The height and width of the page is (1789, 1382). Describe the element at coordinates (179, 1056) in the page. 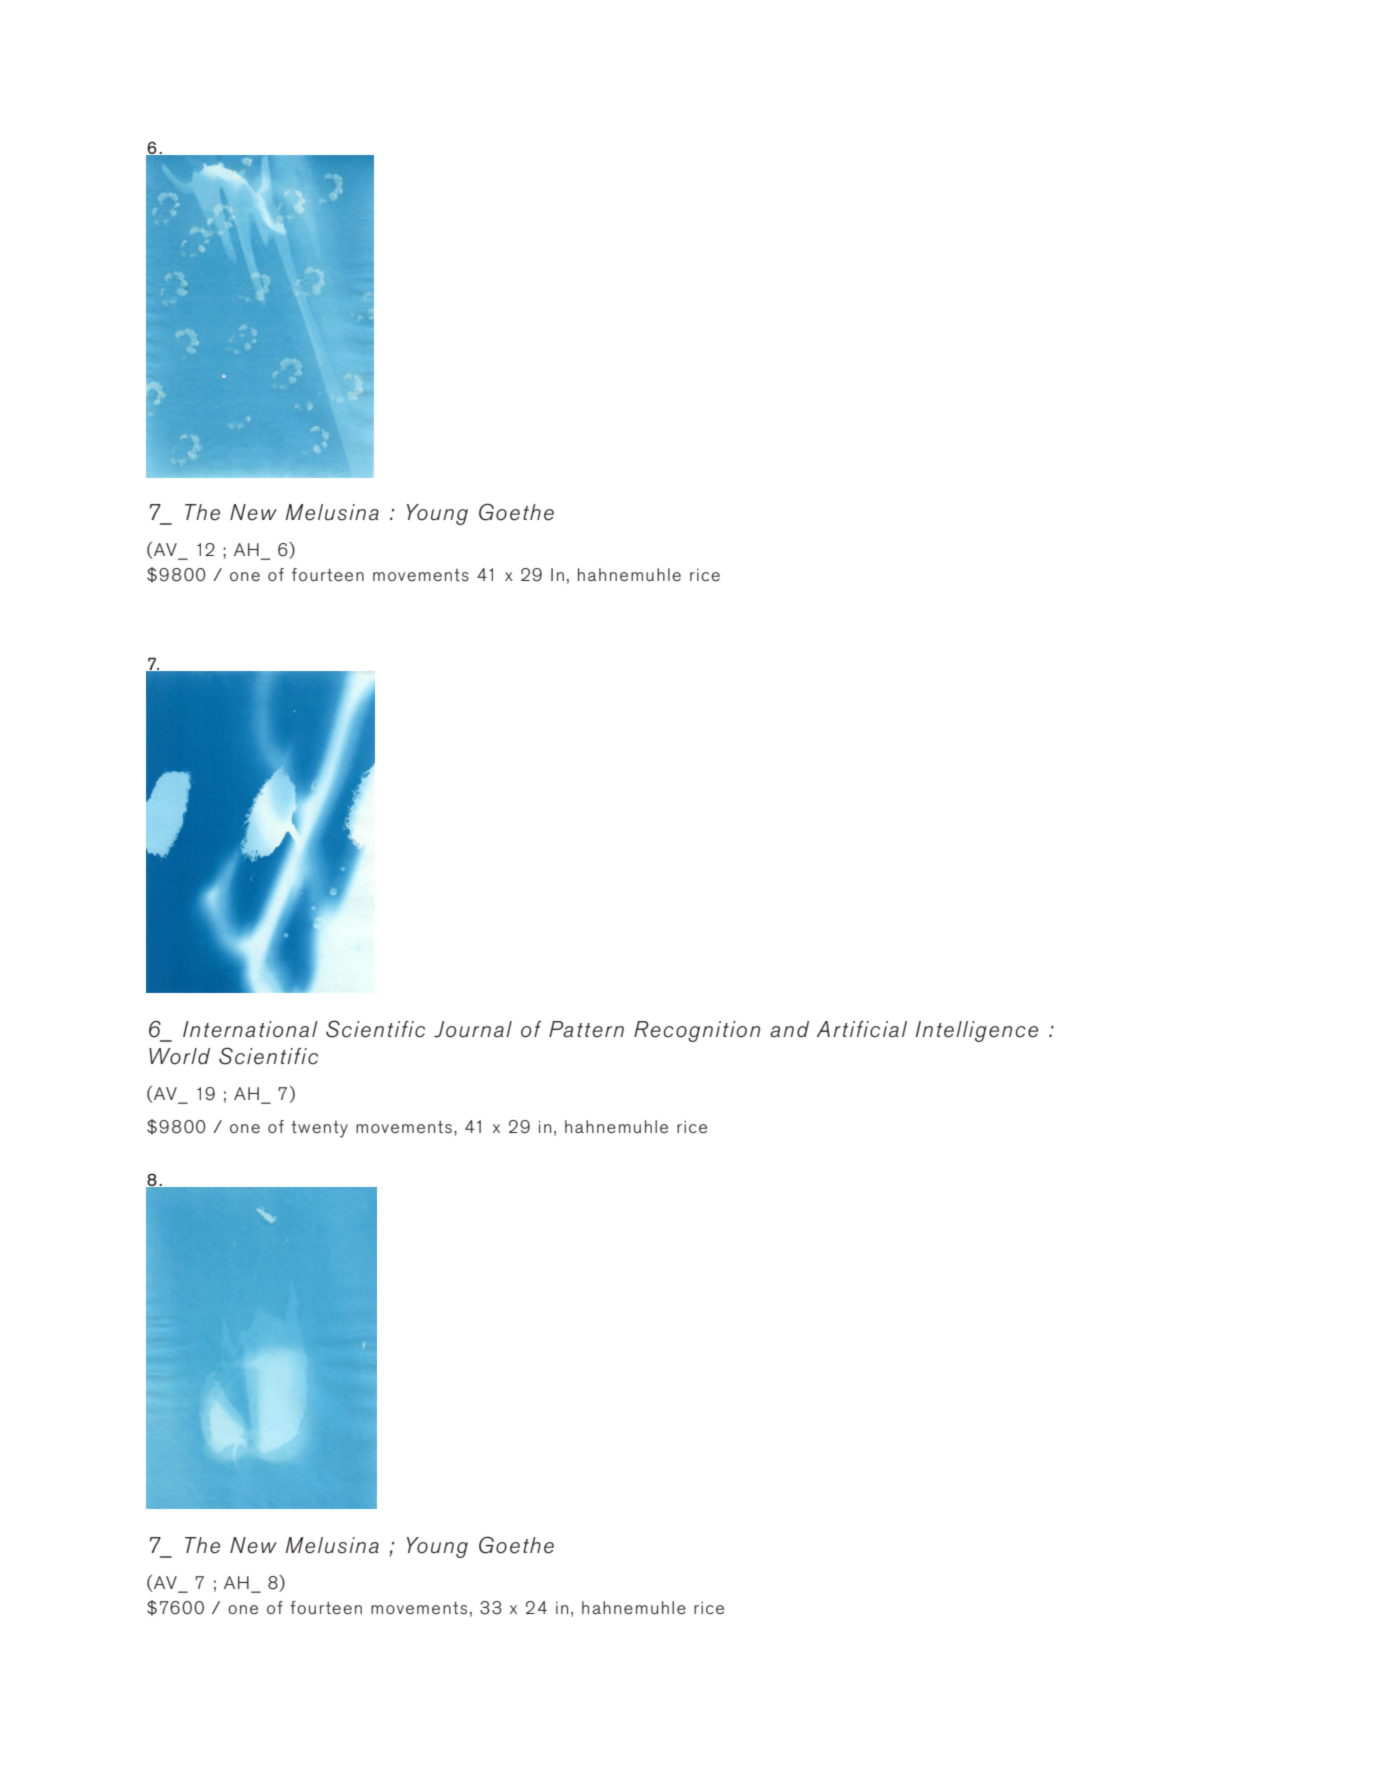

I see `World` at that location.
